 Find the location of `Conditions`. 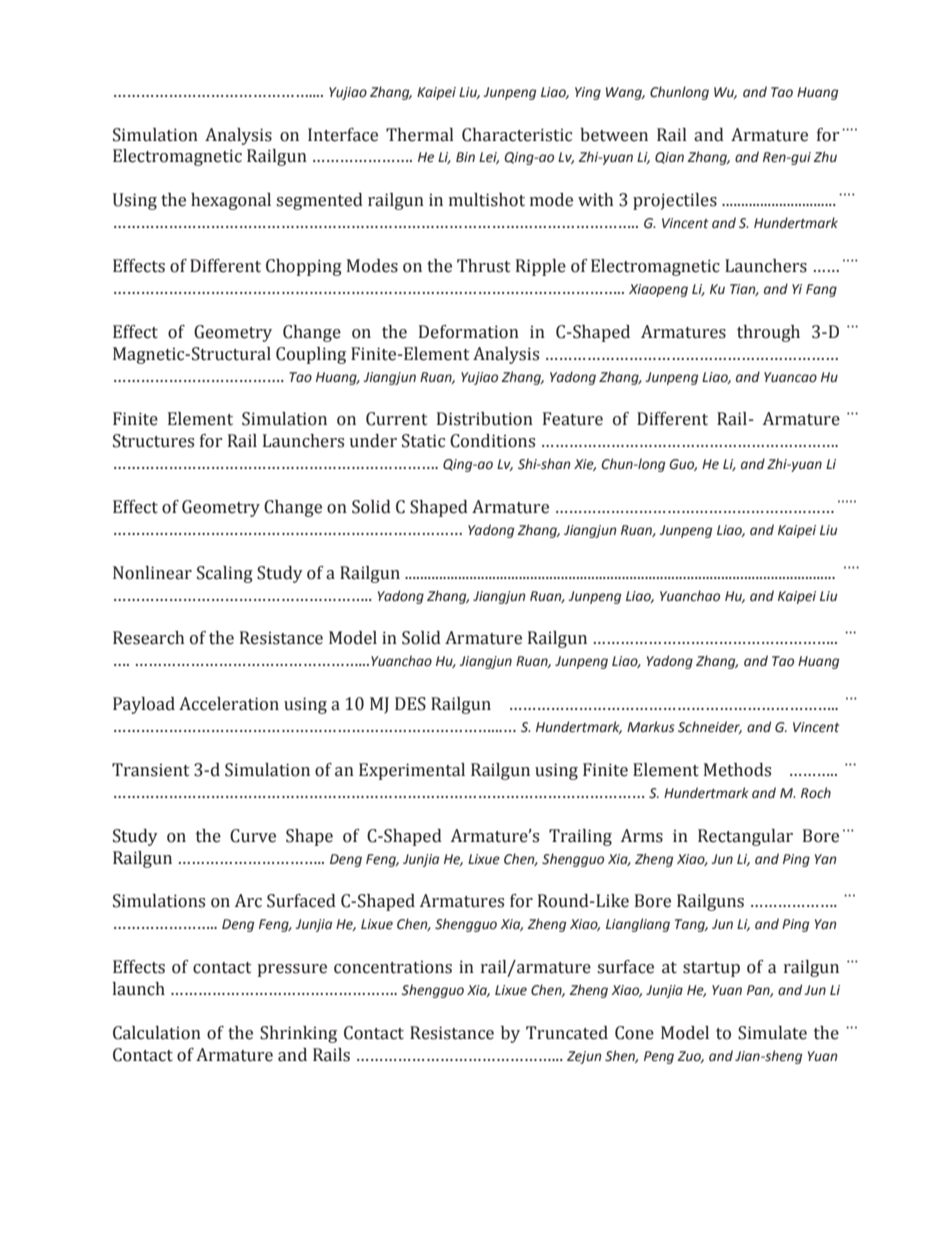

Conditions is located at coordinates (492, 441).
